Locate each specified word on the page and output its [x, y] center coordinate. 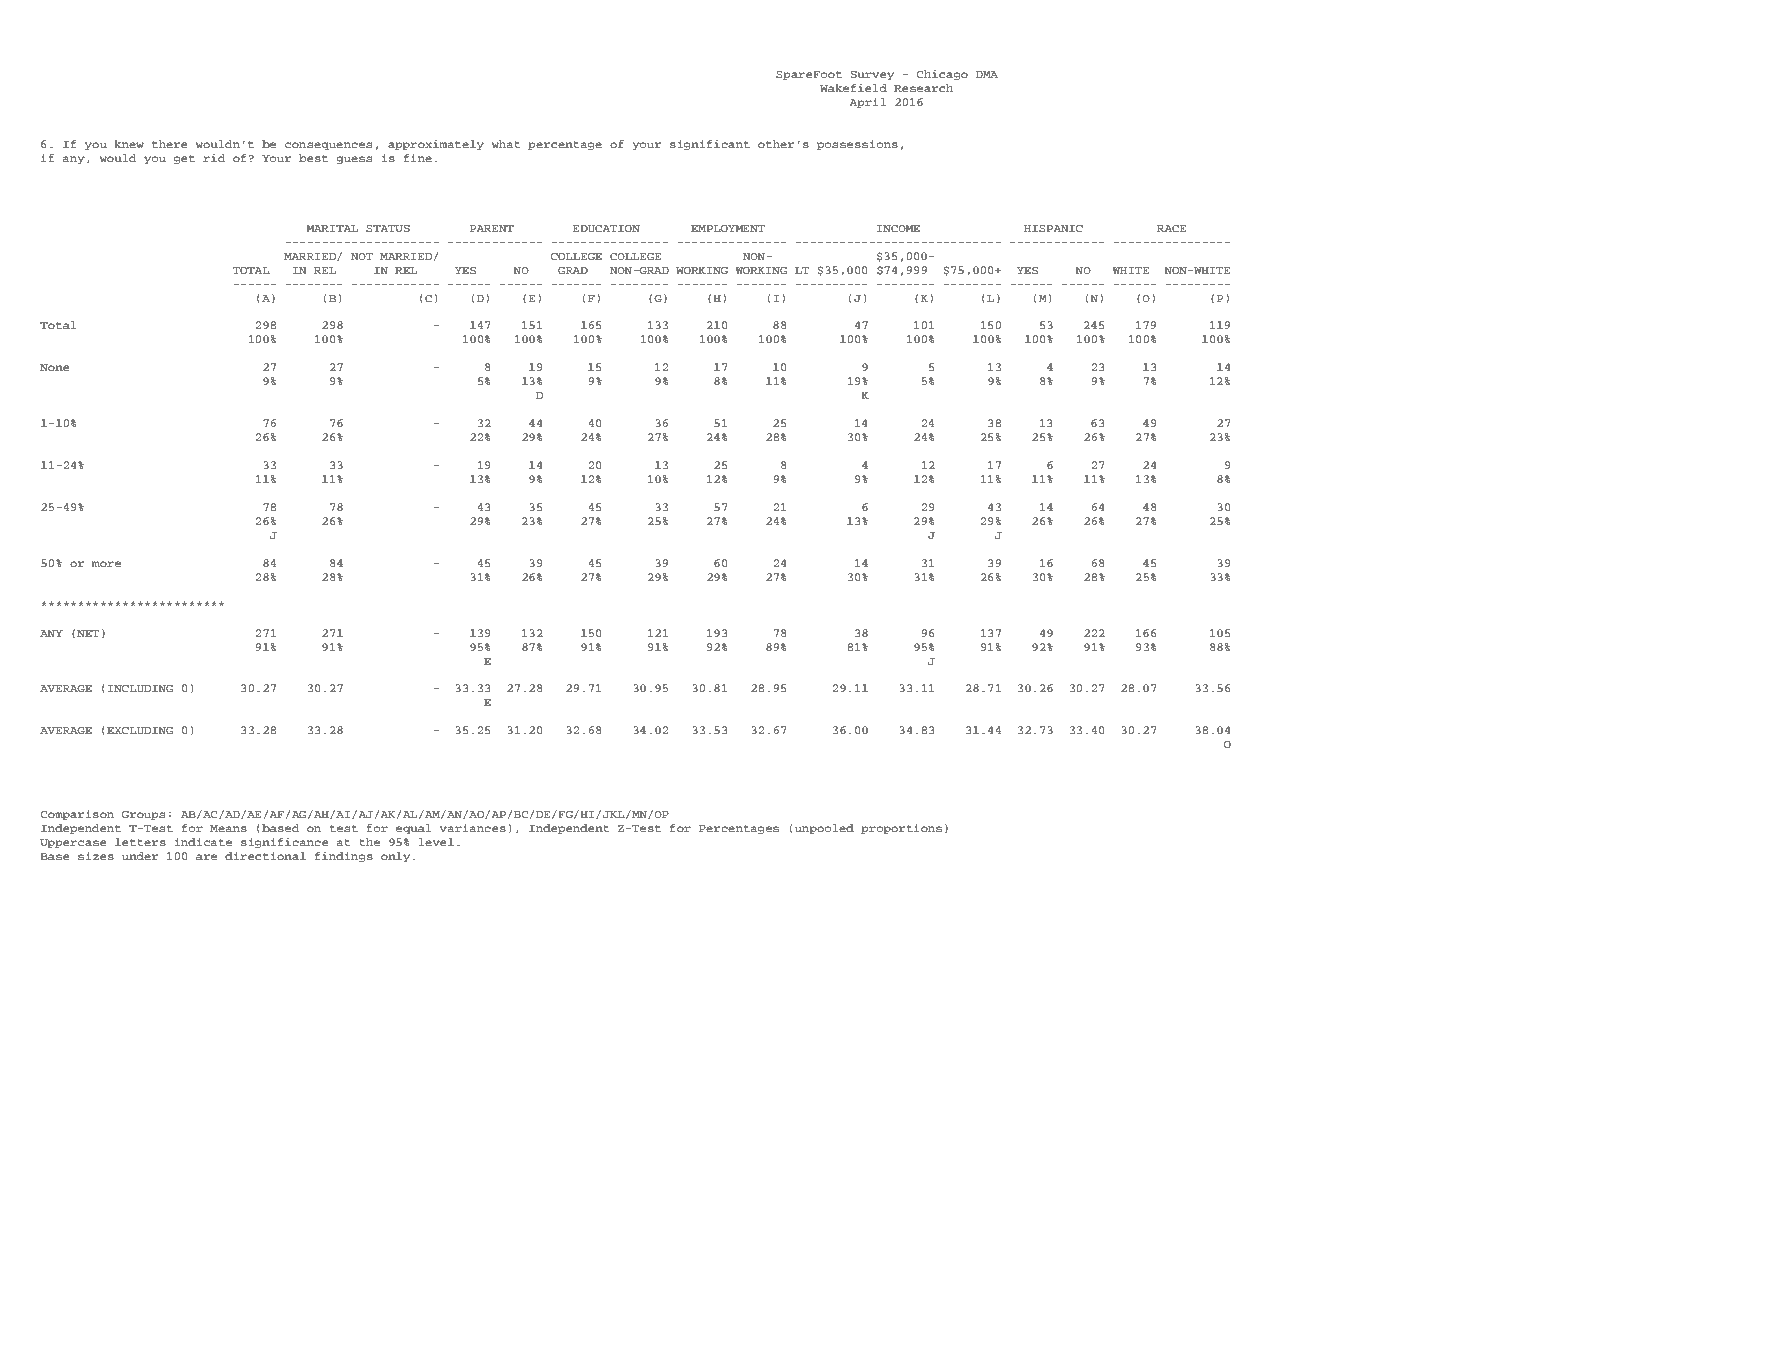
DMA [987, 74]
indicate [203, 842]
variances [473, 828]
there [170, 144]
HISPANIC [1053, 229]
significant [710, 145]
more [106, 564]
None [55, 367]
